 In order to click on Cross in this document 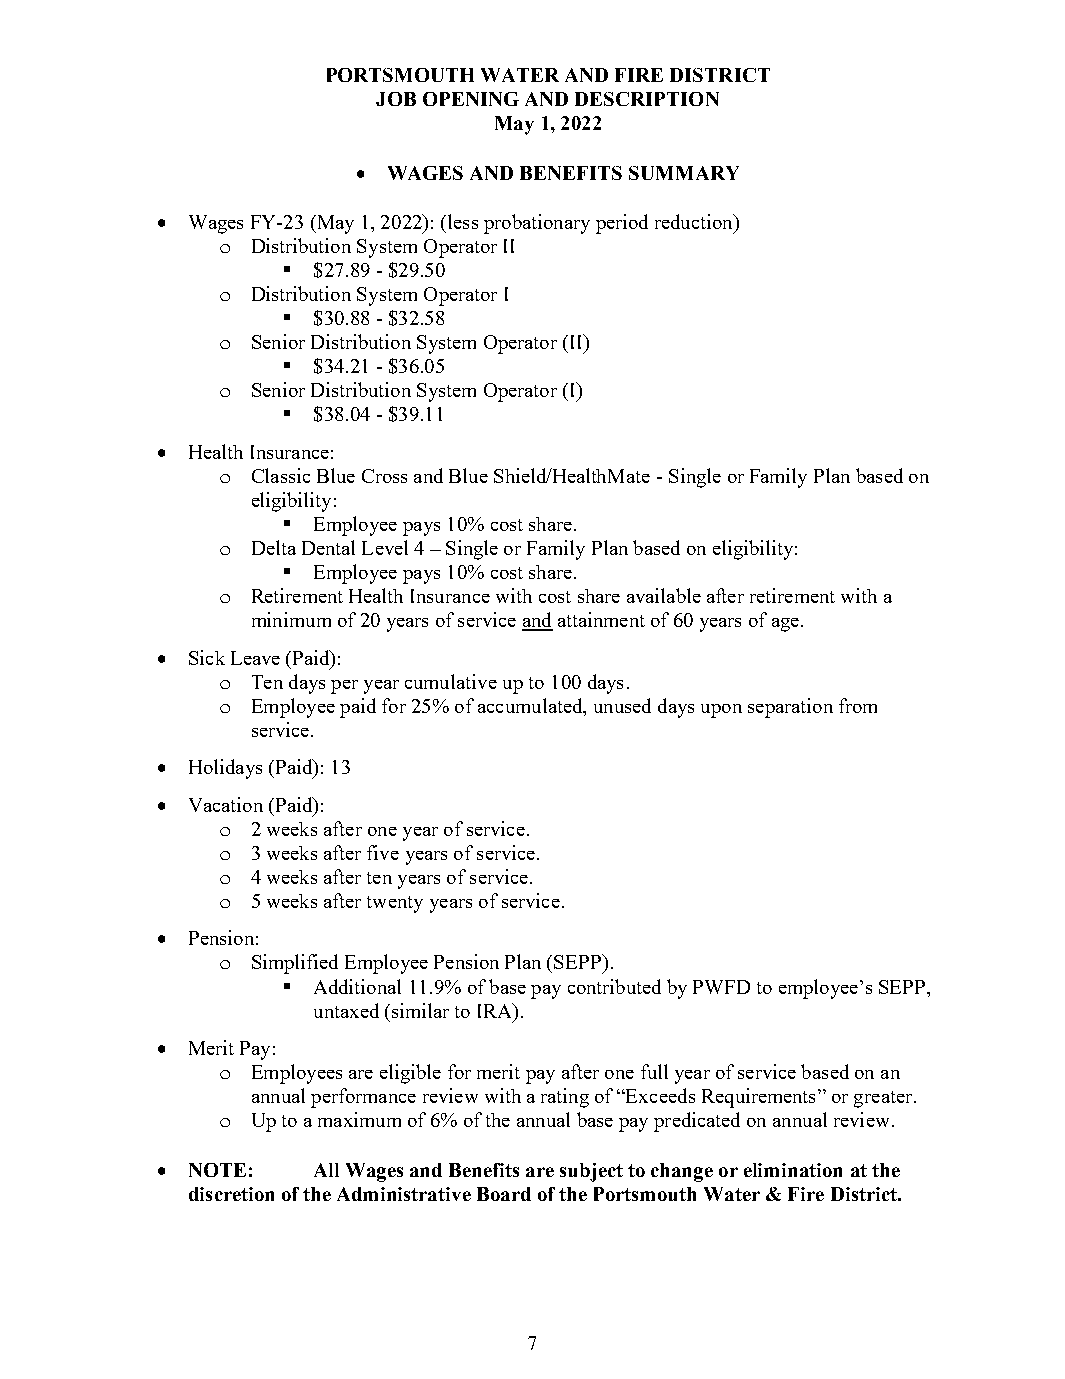, I will do `click(384, 476)`.
